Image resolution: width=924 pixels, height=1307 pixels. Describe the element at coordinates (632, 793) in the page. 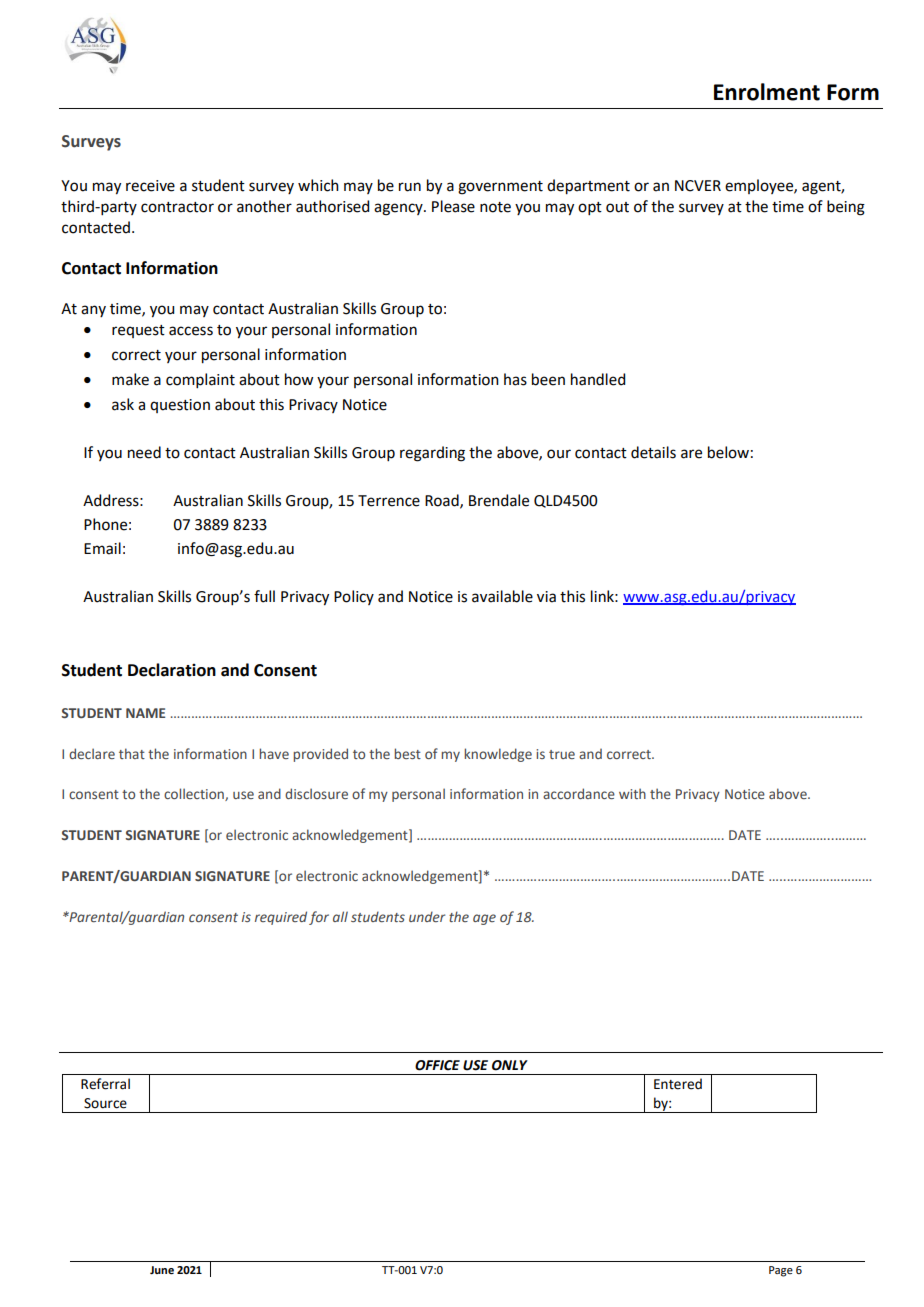

I see `with` at that location.
